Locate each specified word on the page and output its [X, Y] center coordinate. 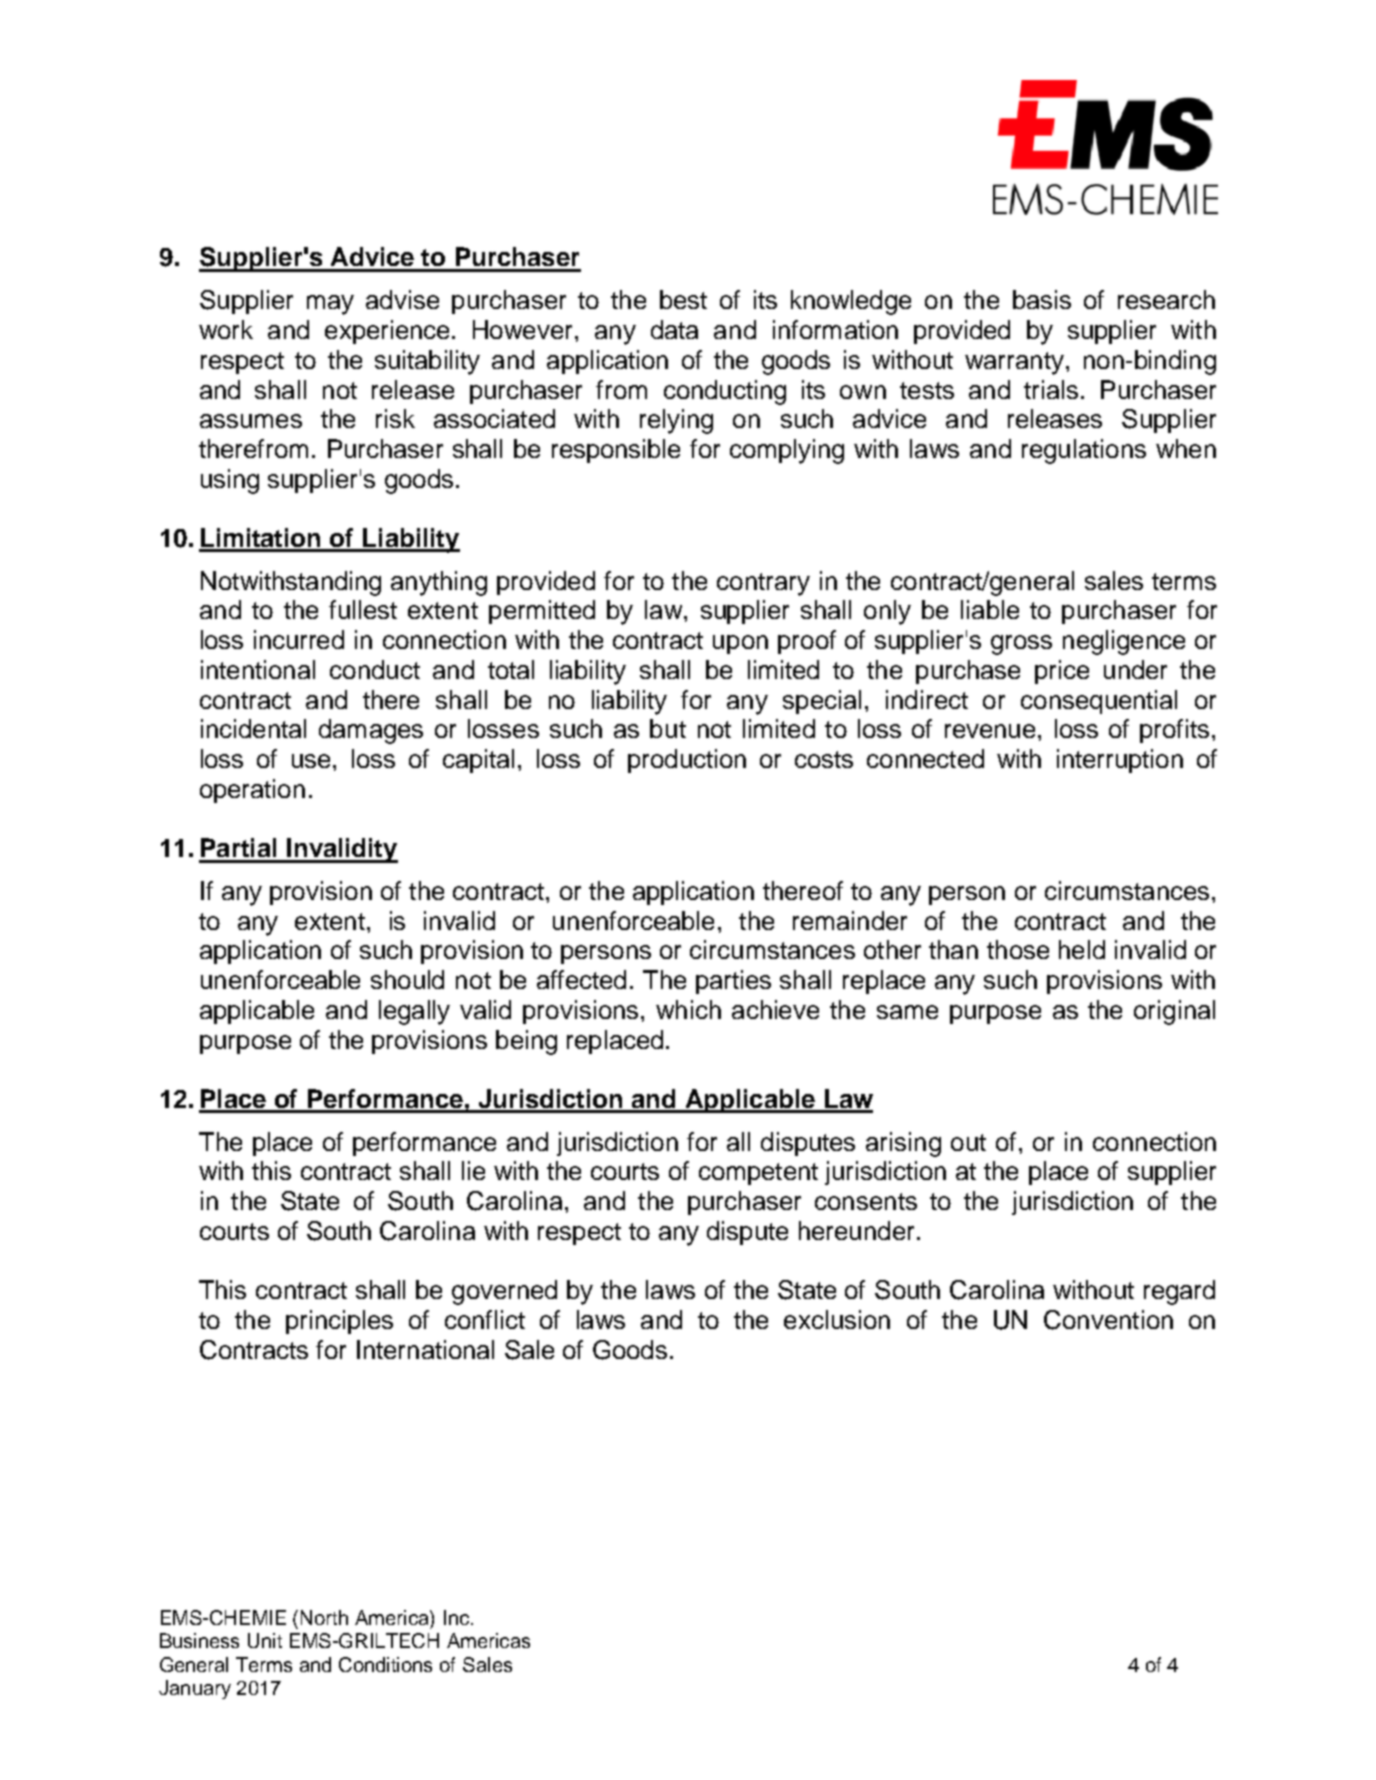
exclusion [837, 1319]
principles [339, 1322]
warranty [1014, 363]
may [330, 305]
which [688, 1009]
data [674, 329]
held [1082, 949]
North [324, 1617]
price [1062, 672]
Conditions [385, 1664]
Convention [1108, 1320]
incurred [299, 639]
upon [740, 644]
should [407, 979]
